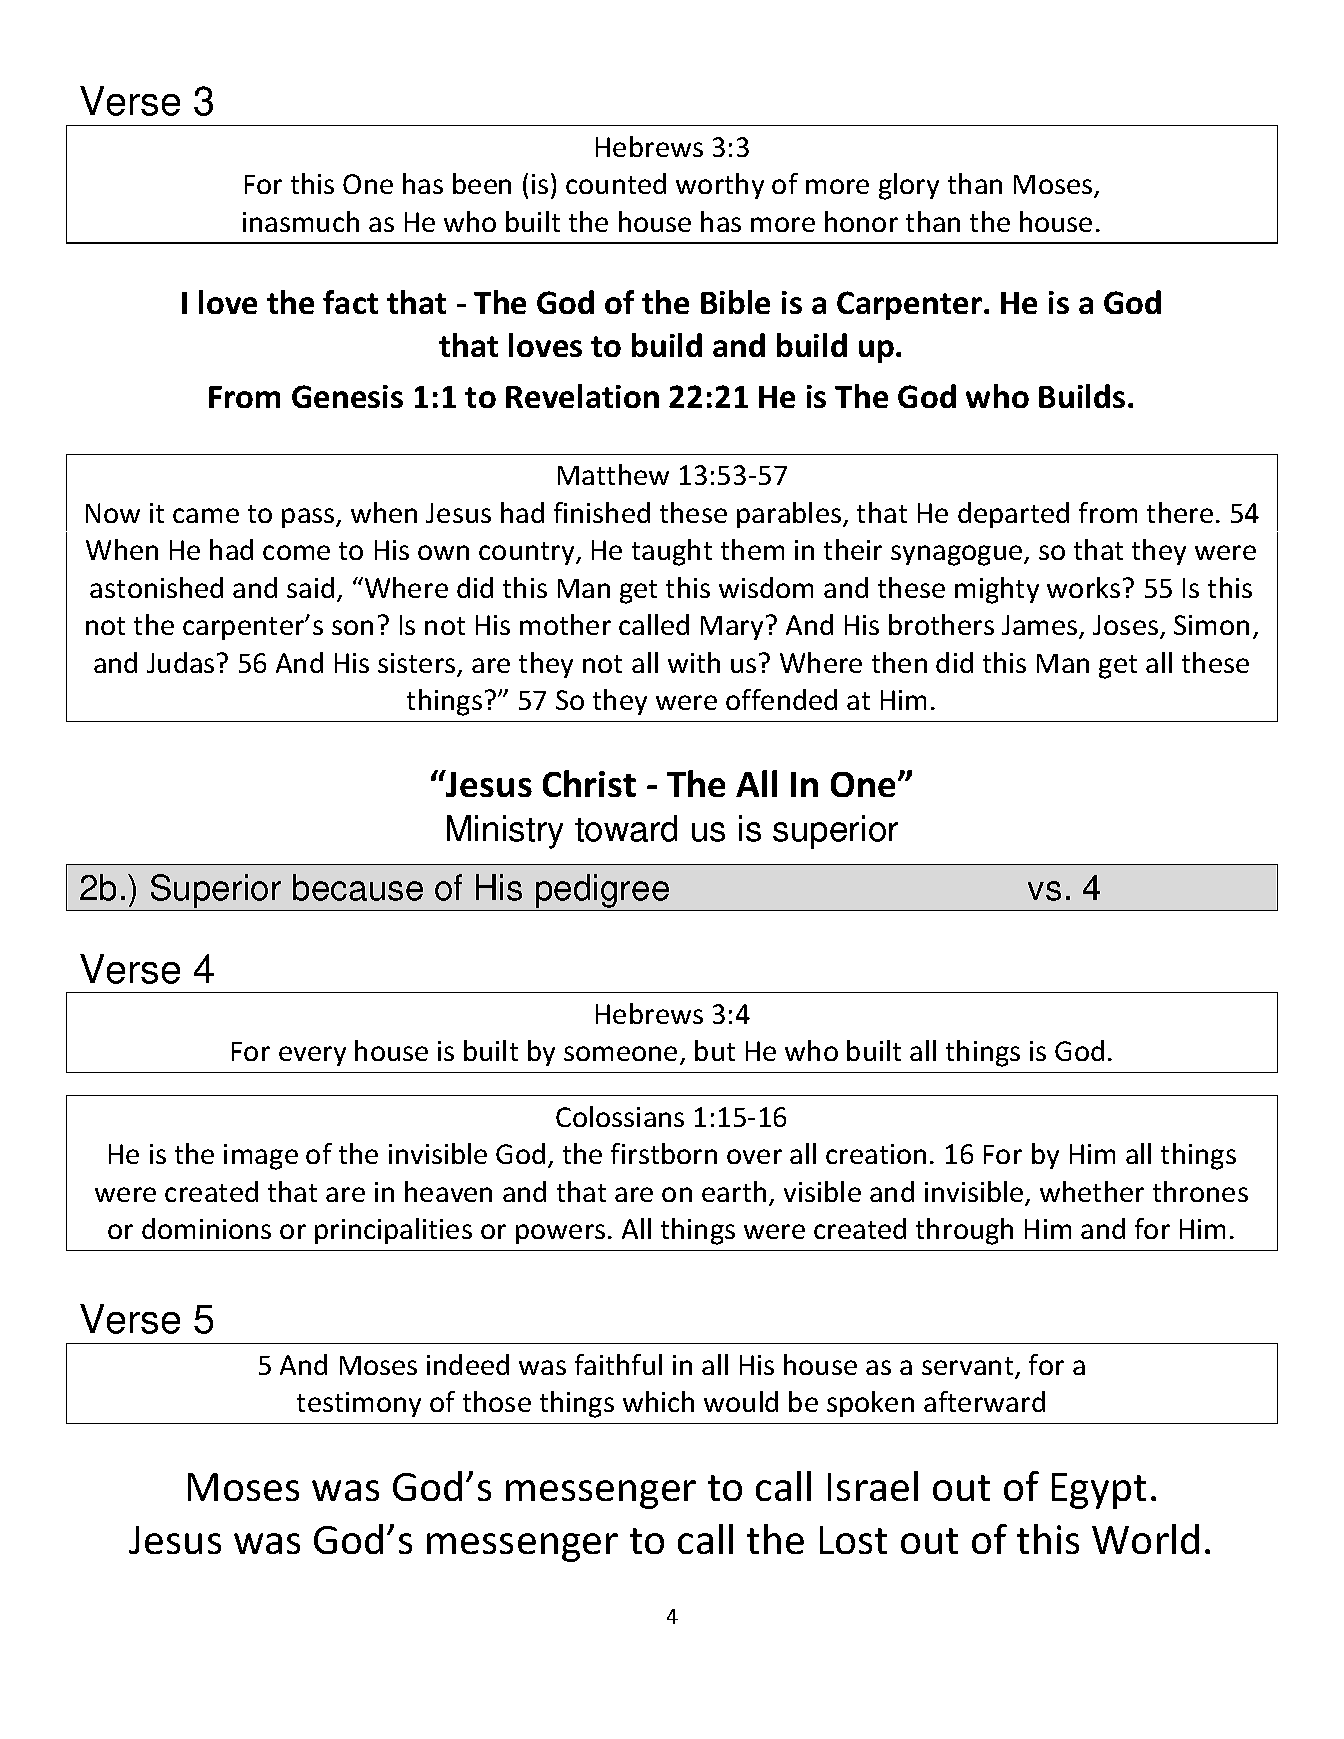 The height and width of the document is (1739, 1344). I want to click on Egypt, so click(1099, 1491).
